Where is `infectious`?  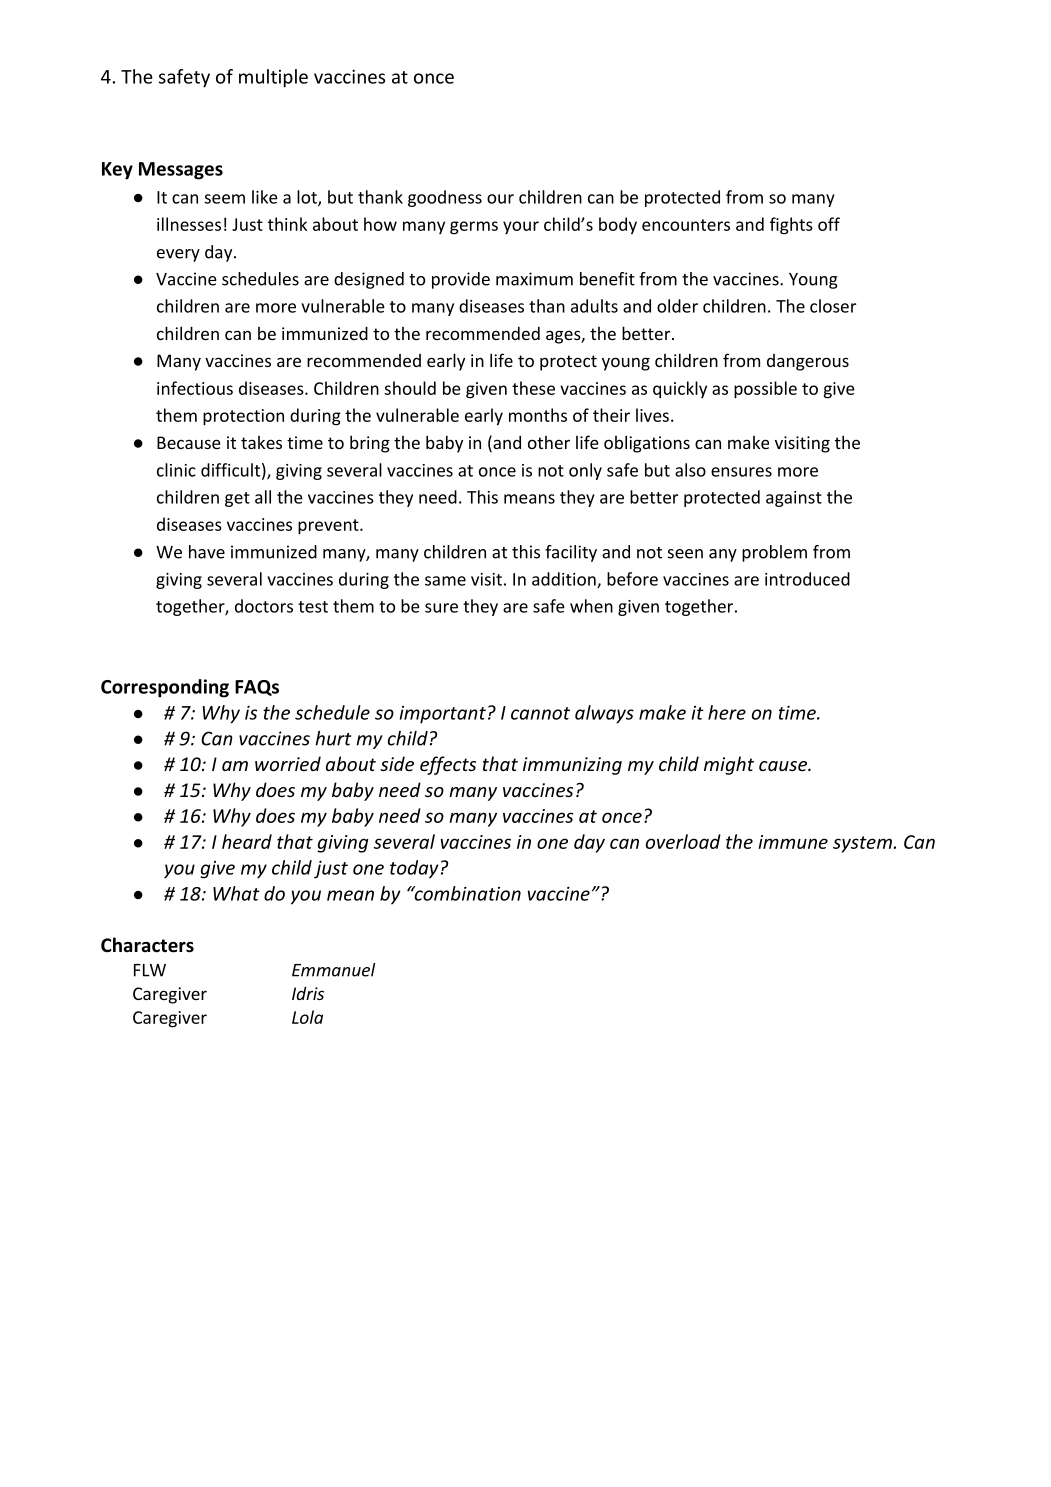
infectious is located at coordinates (195, 388).
